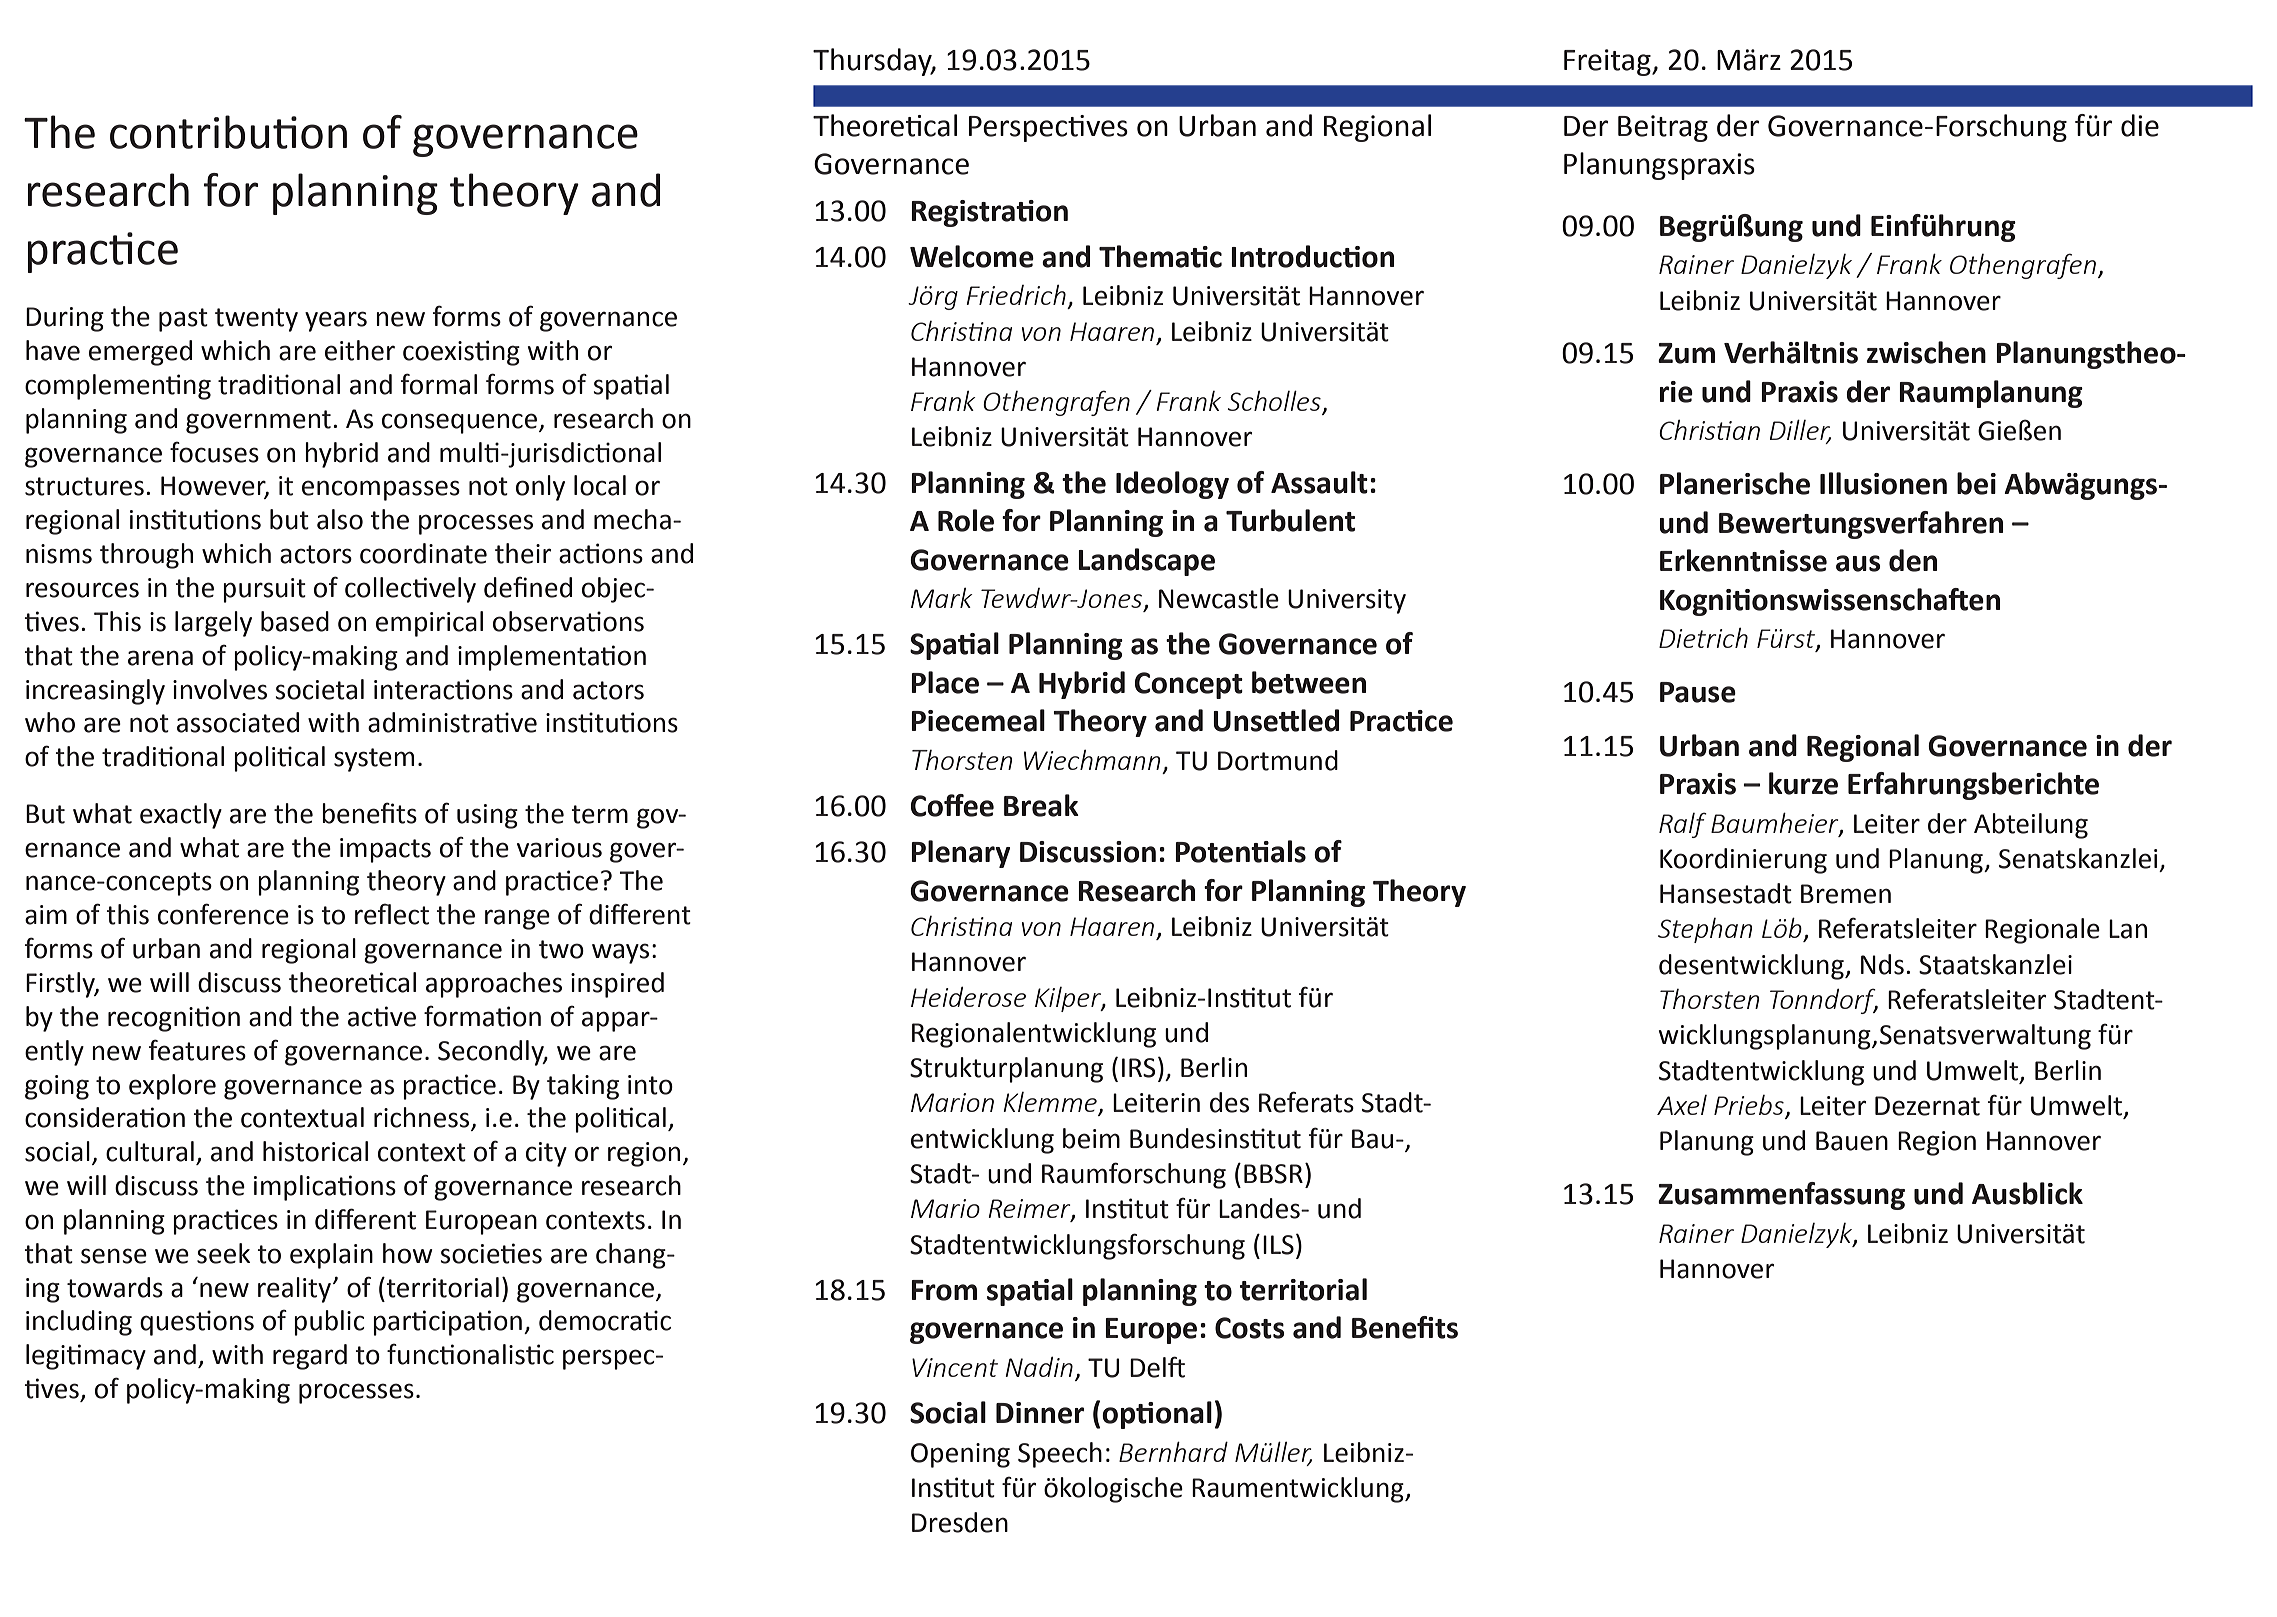 The height and width of the page is (1617, 2277). I want to click on regard, so click(310, 1357).
